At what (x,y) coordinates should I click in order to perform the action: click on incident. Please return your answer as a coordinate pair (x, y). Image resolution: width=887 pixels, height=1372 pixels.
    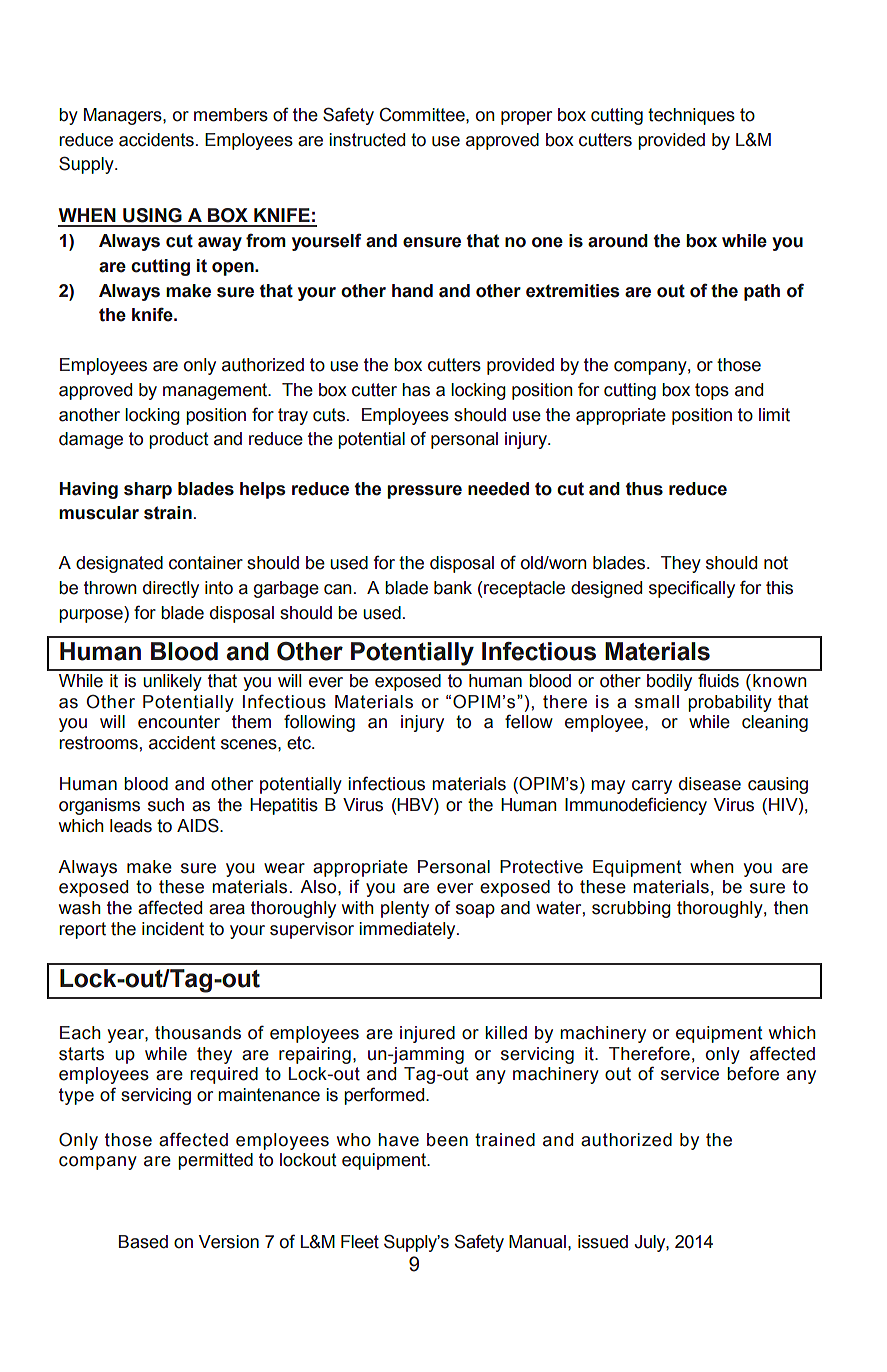
    Looking at the image, I should click on (173, 929).
